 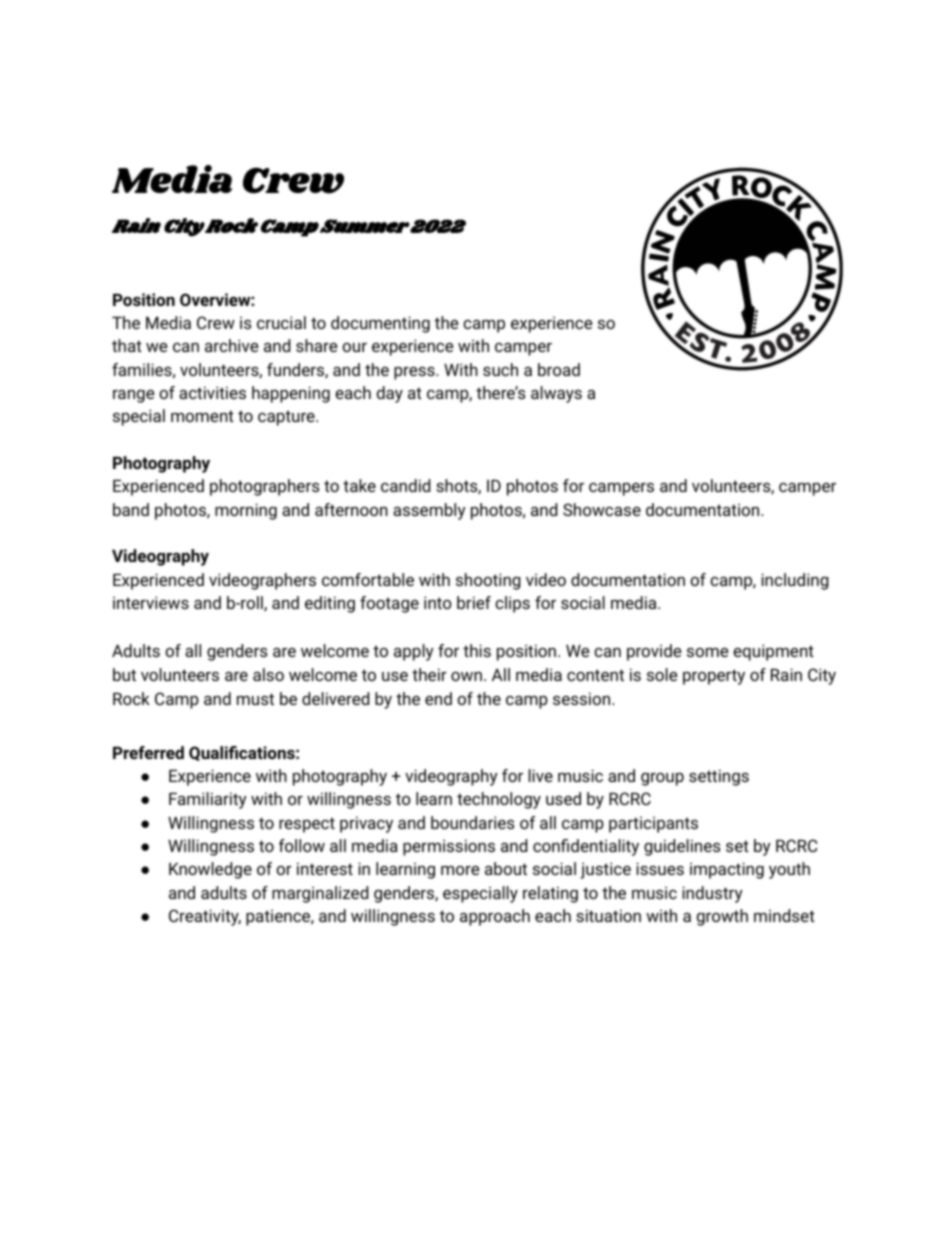 What do you see at coordinates (714, 677) in the page?
I see `property` at bounding box center [714, 677].
